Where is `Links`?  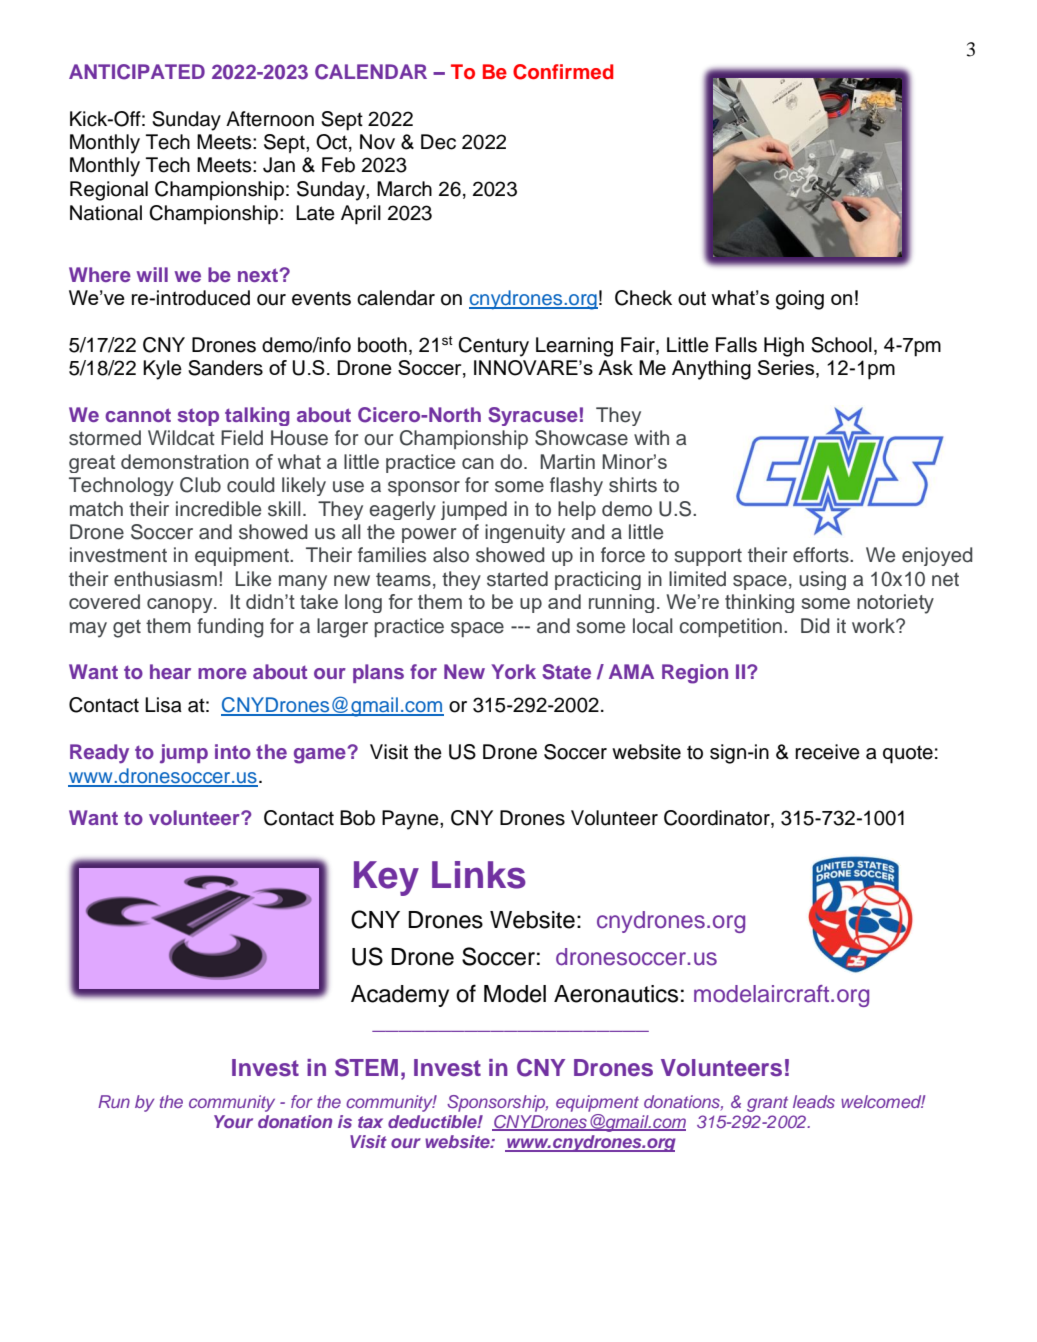 Links is located at coordinates (479, 875).
